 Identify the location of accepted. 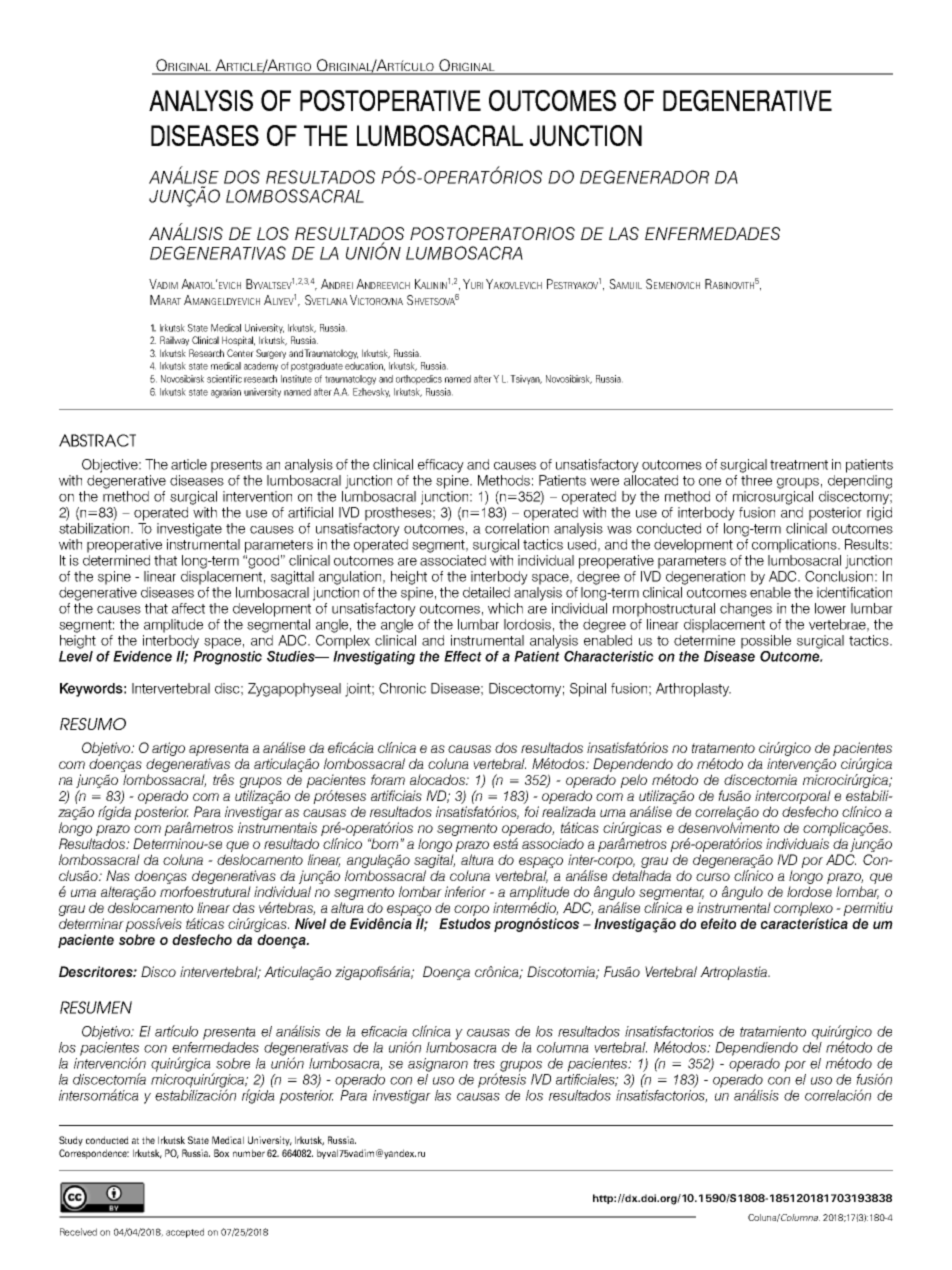
(185, 1233).
